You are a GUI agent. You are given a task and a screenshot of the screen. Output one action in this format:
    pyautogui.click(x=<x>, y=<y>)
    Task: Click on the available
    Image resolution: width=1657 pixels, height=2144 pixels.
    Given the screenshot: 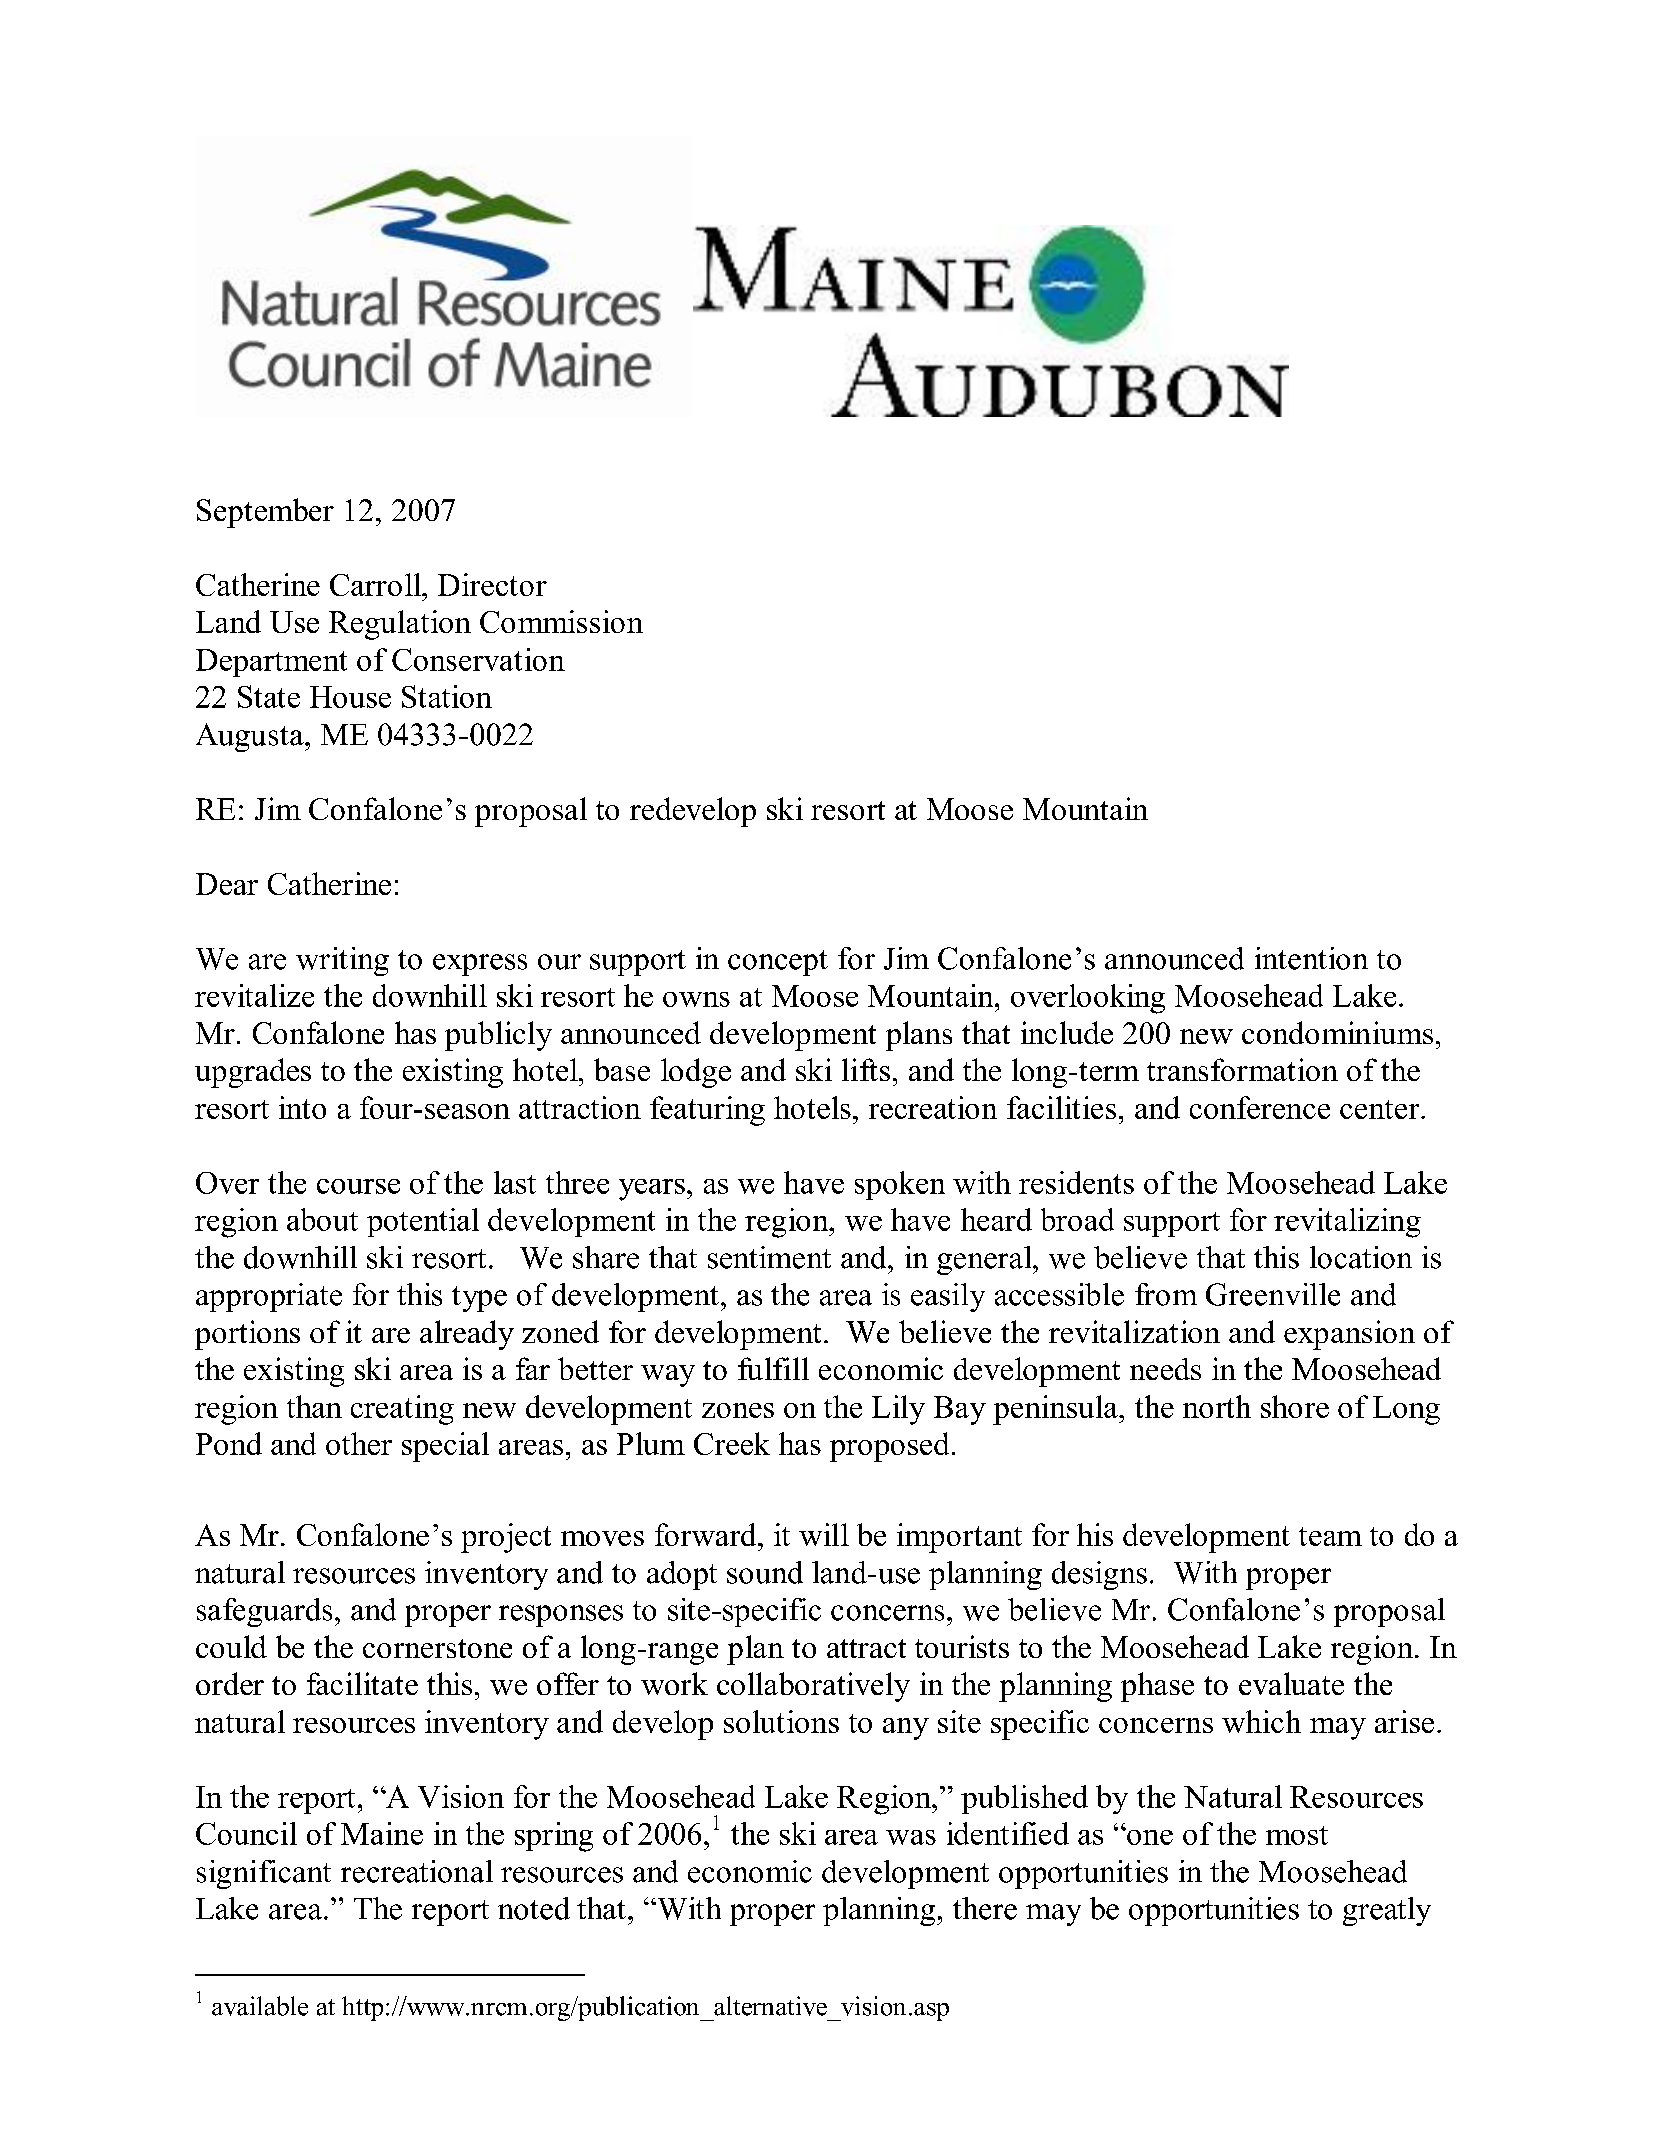 What is the action you would take?
    pyautogui.click(x=260, y=2006)
